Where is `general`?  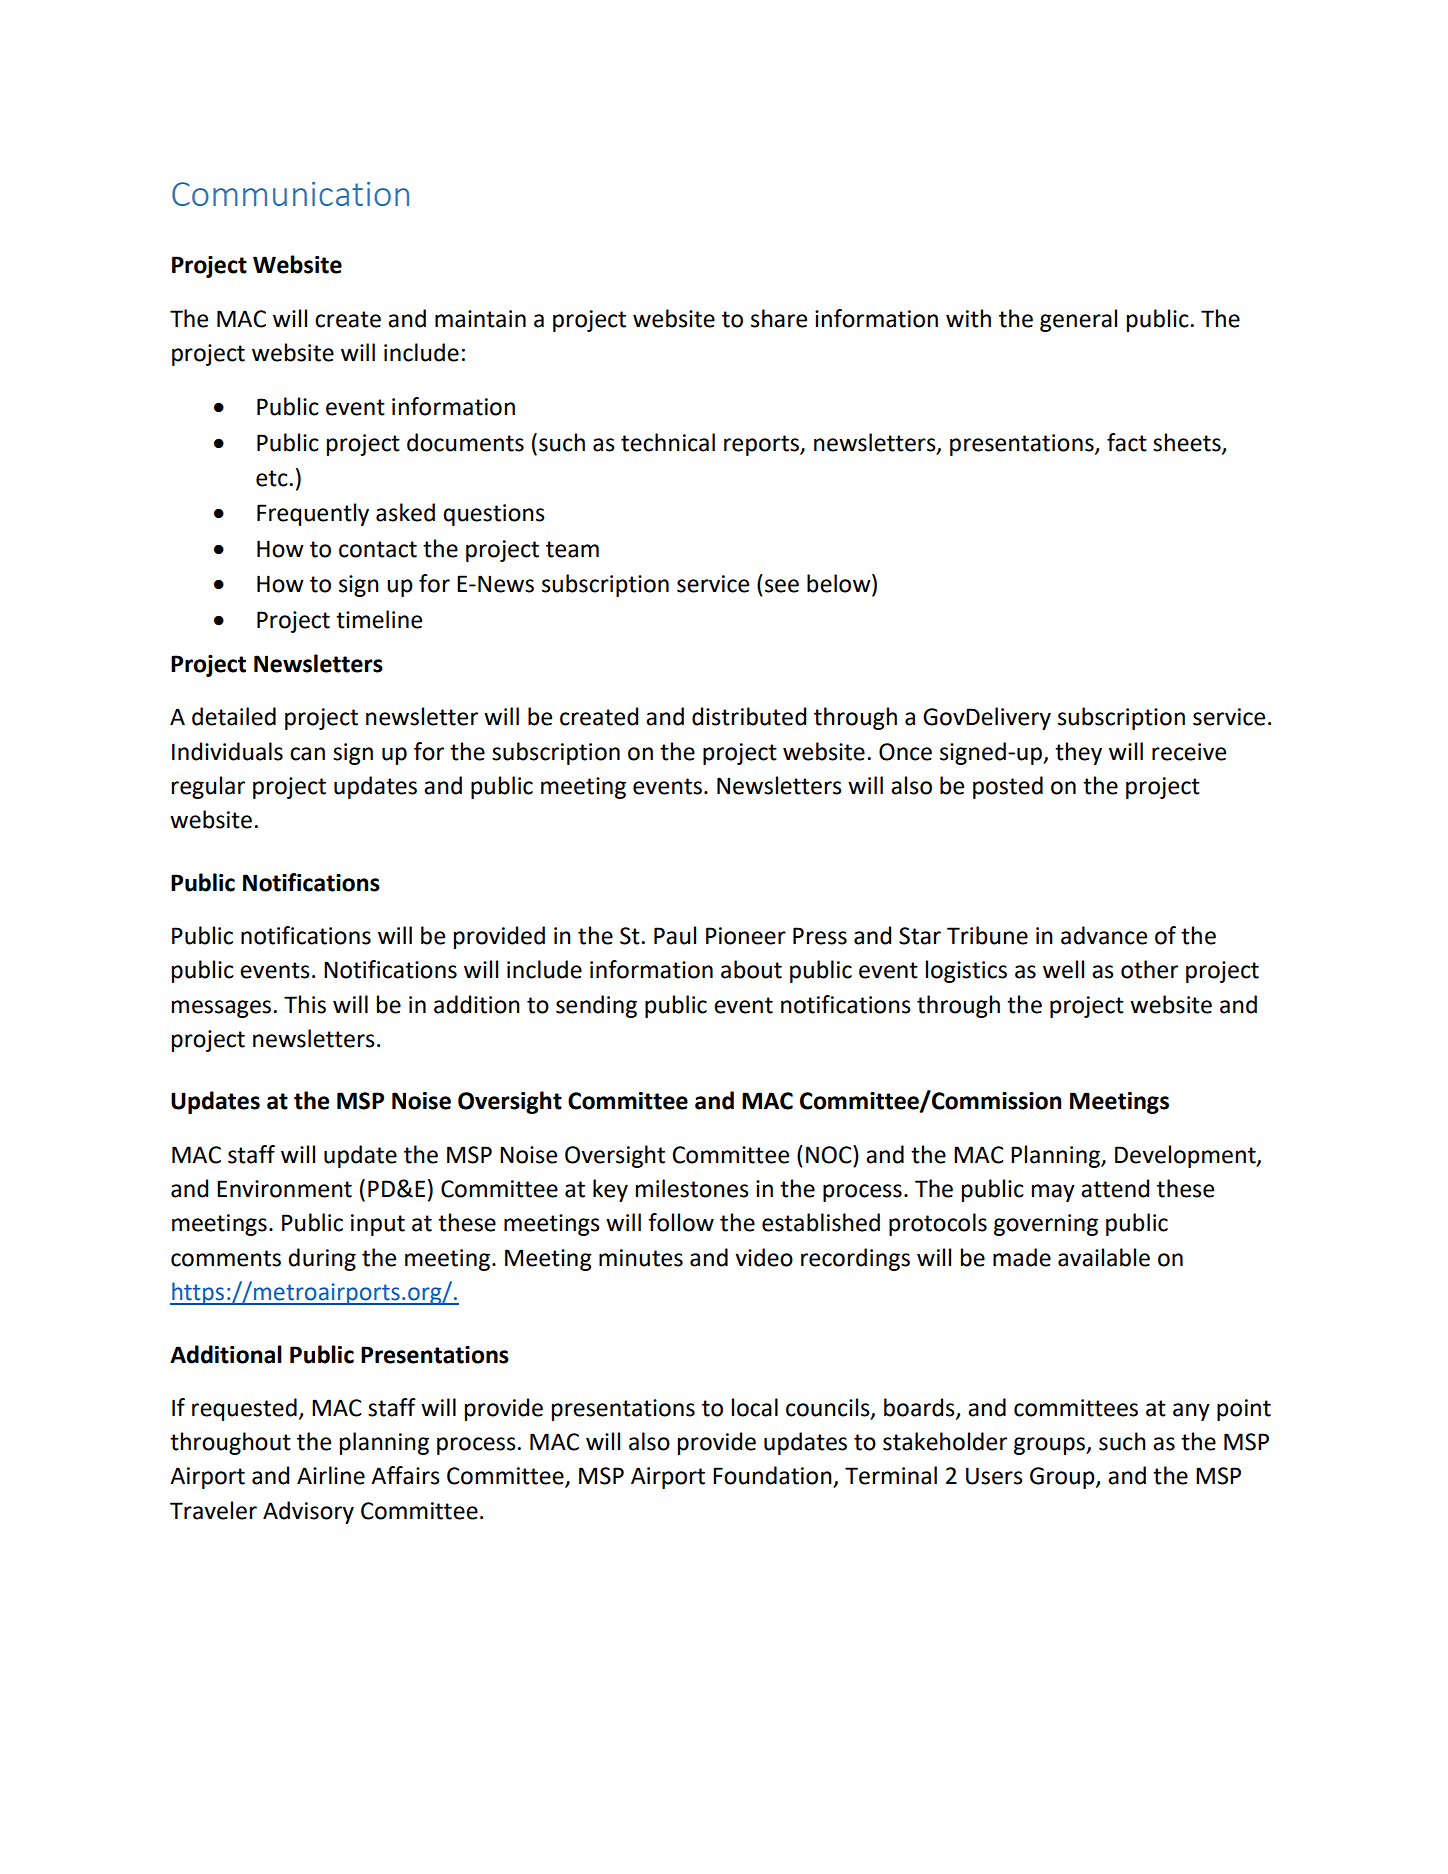 general is located at coordinates (1078, 320).
